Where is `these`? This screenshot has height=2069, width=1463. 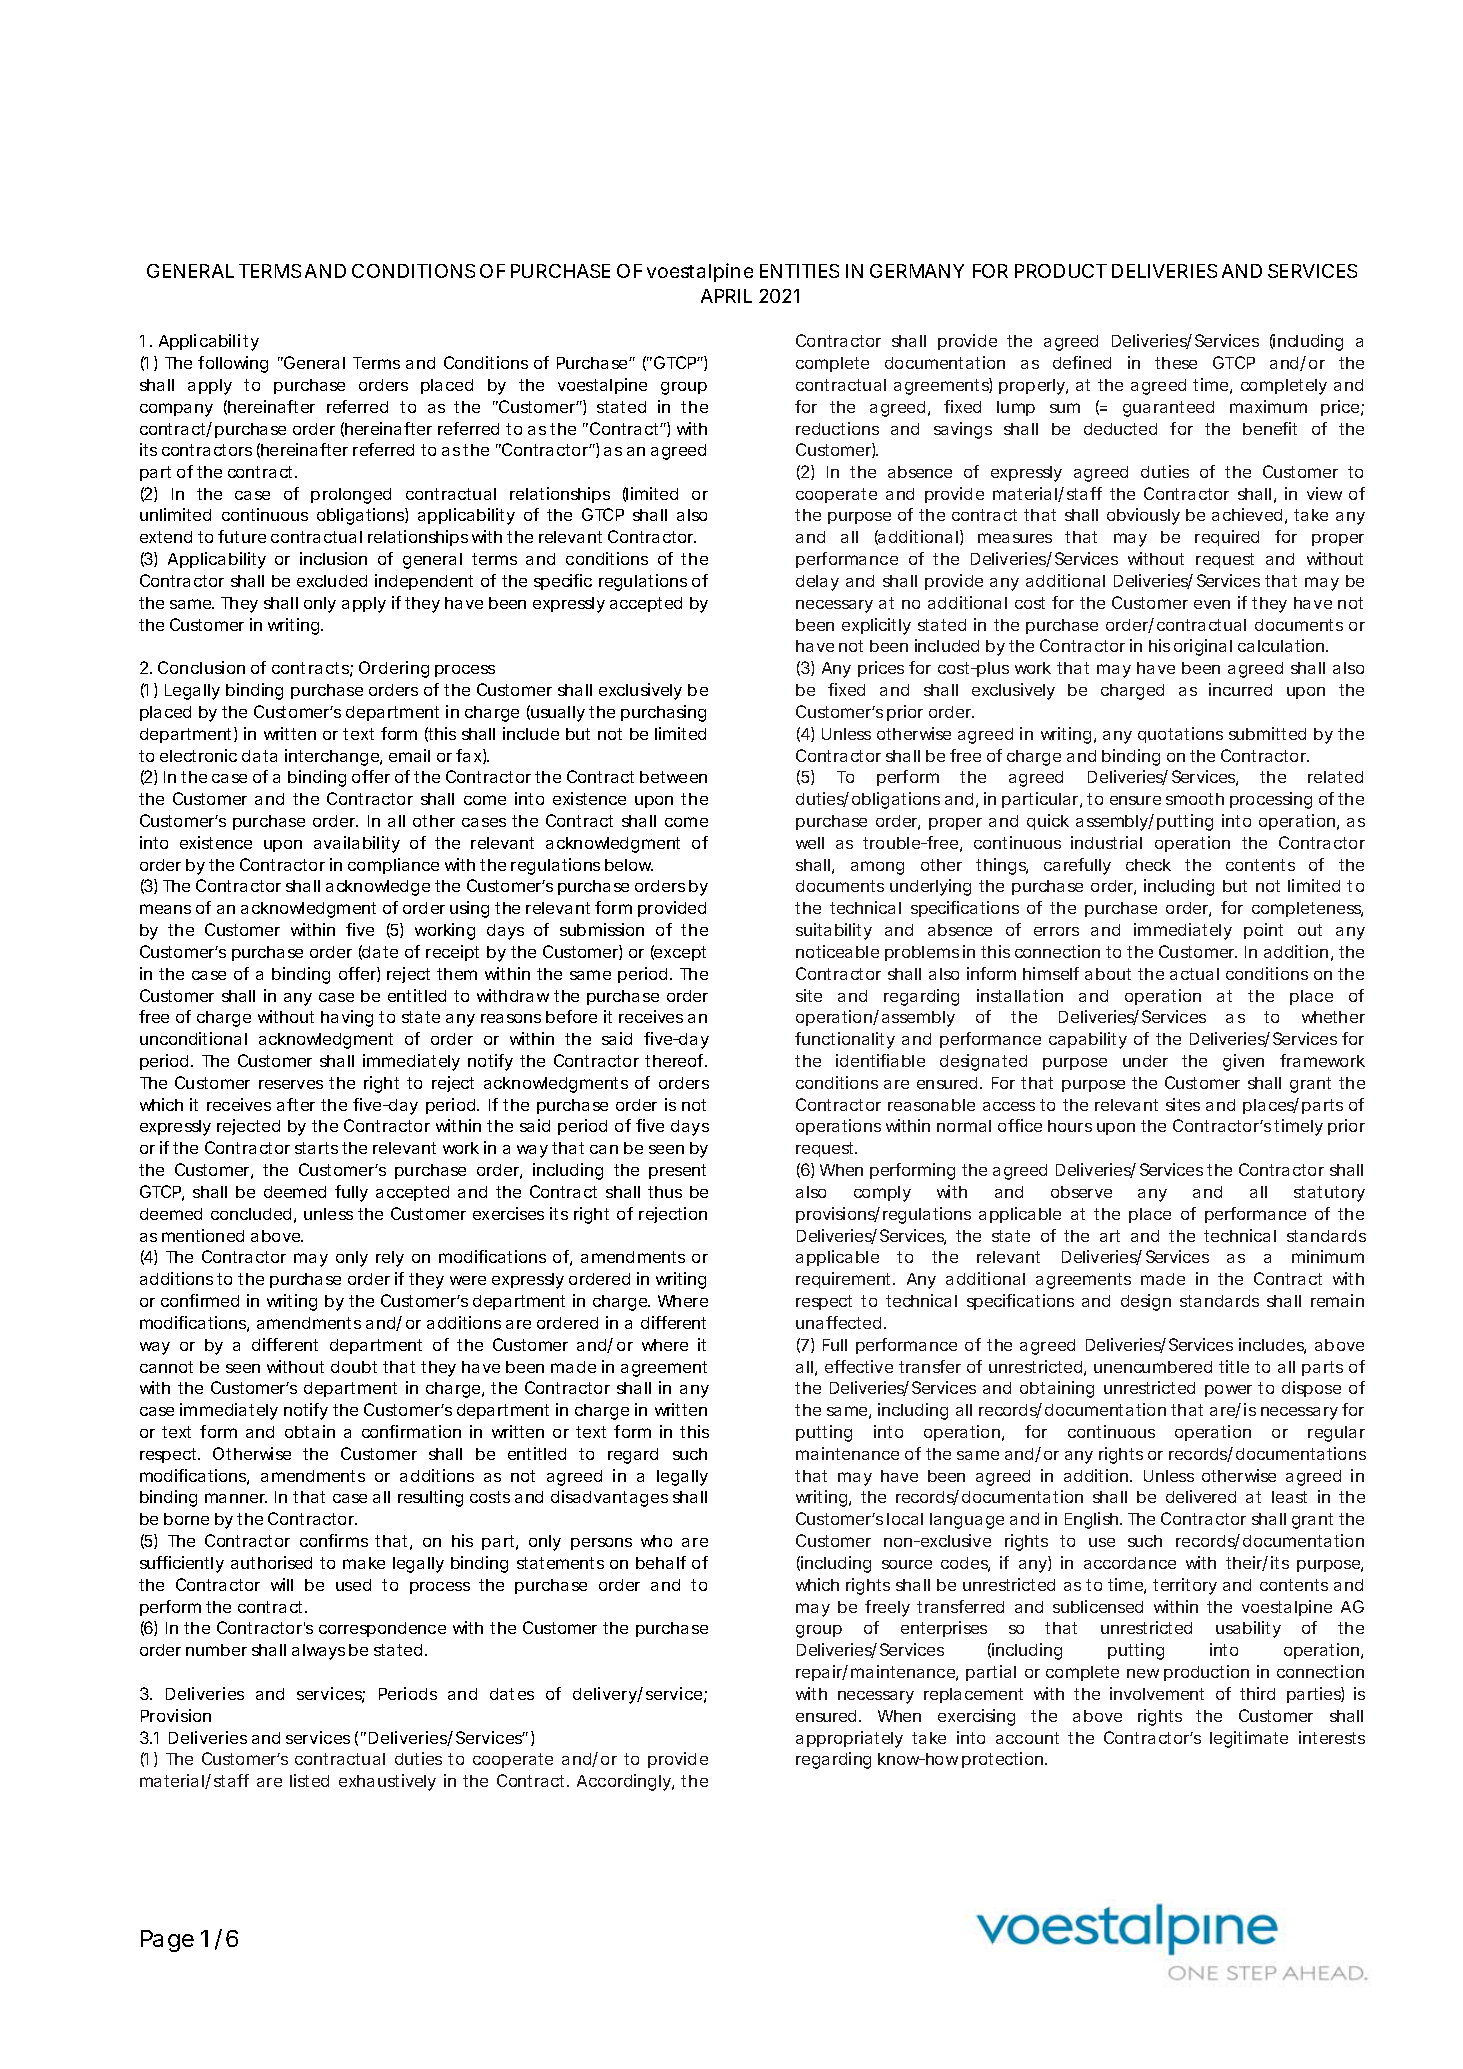 these is located at coordinates (1176, 363).
